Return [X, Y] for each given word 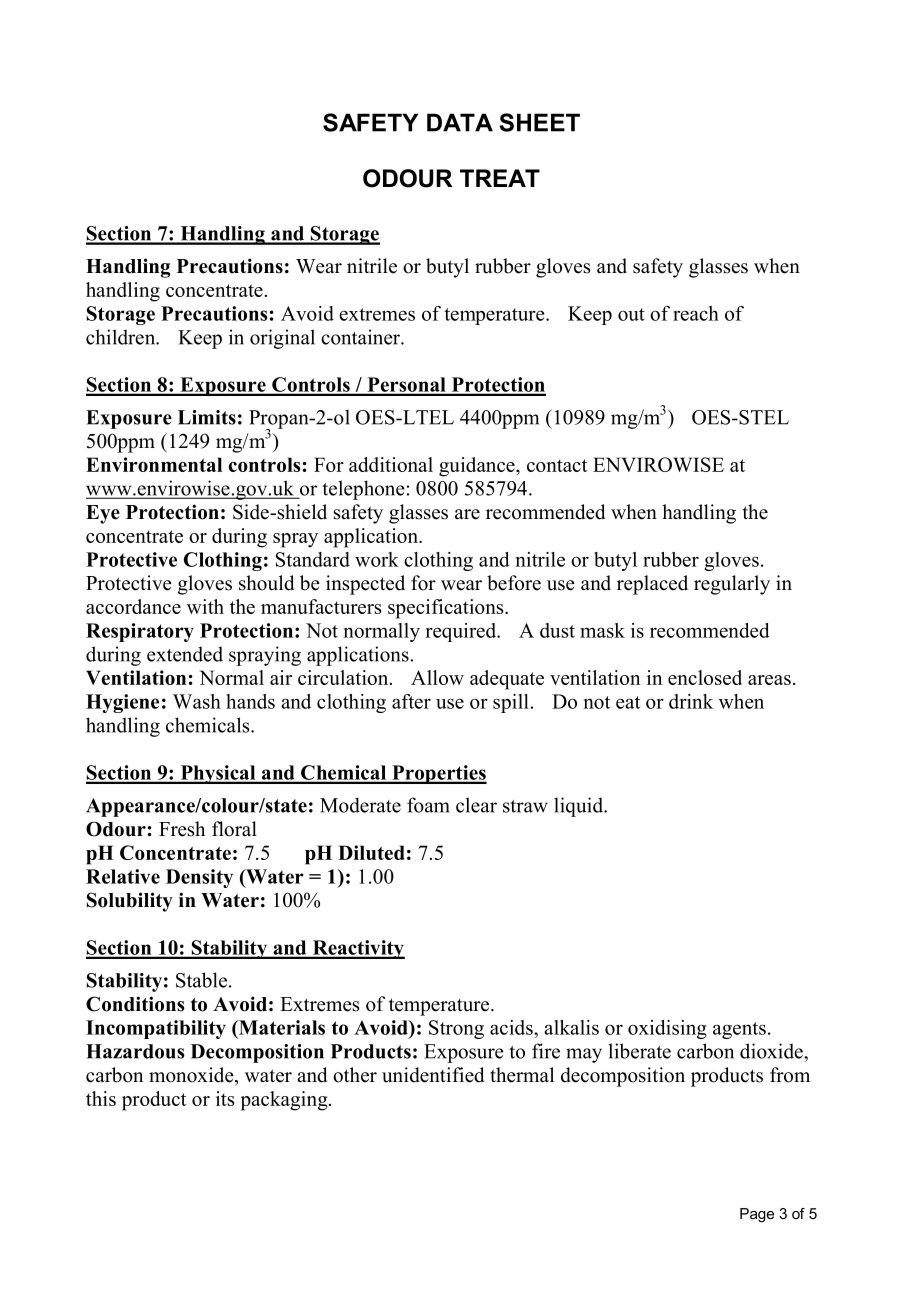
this [101, 1098]
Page [757, 1215]
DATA [460, 122]
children [122, 337]
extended [185, 654]
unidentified [433, 1075]
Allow [437, 677]
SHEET [539, 122]
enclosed [705, 677]
